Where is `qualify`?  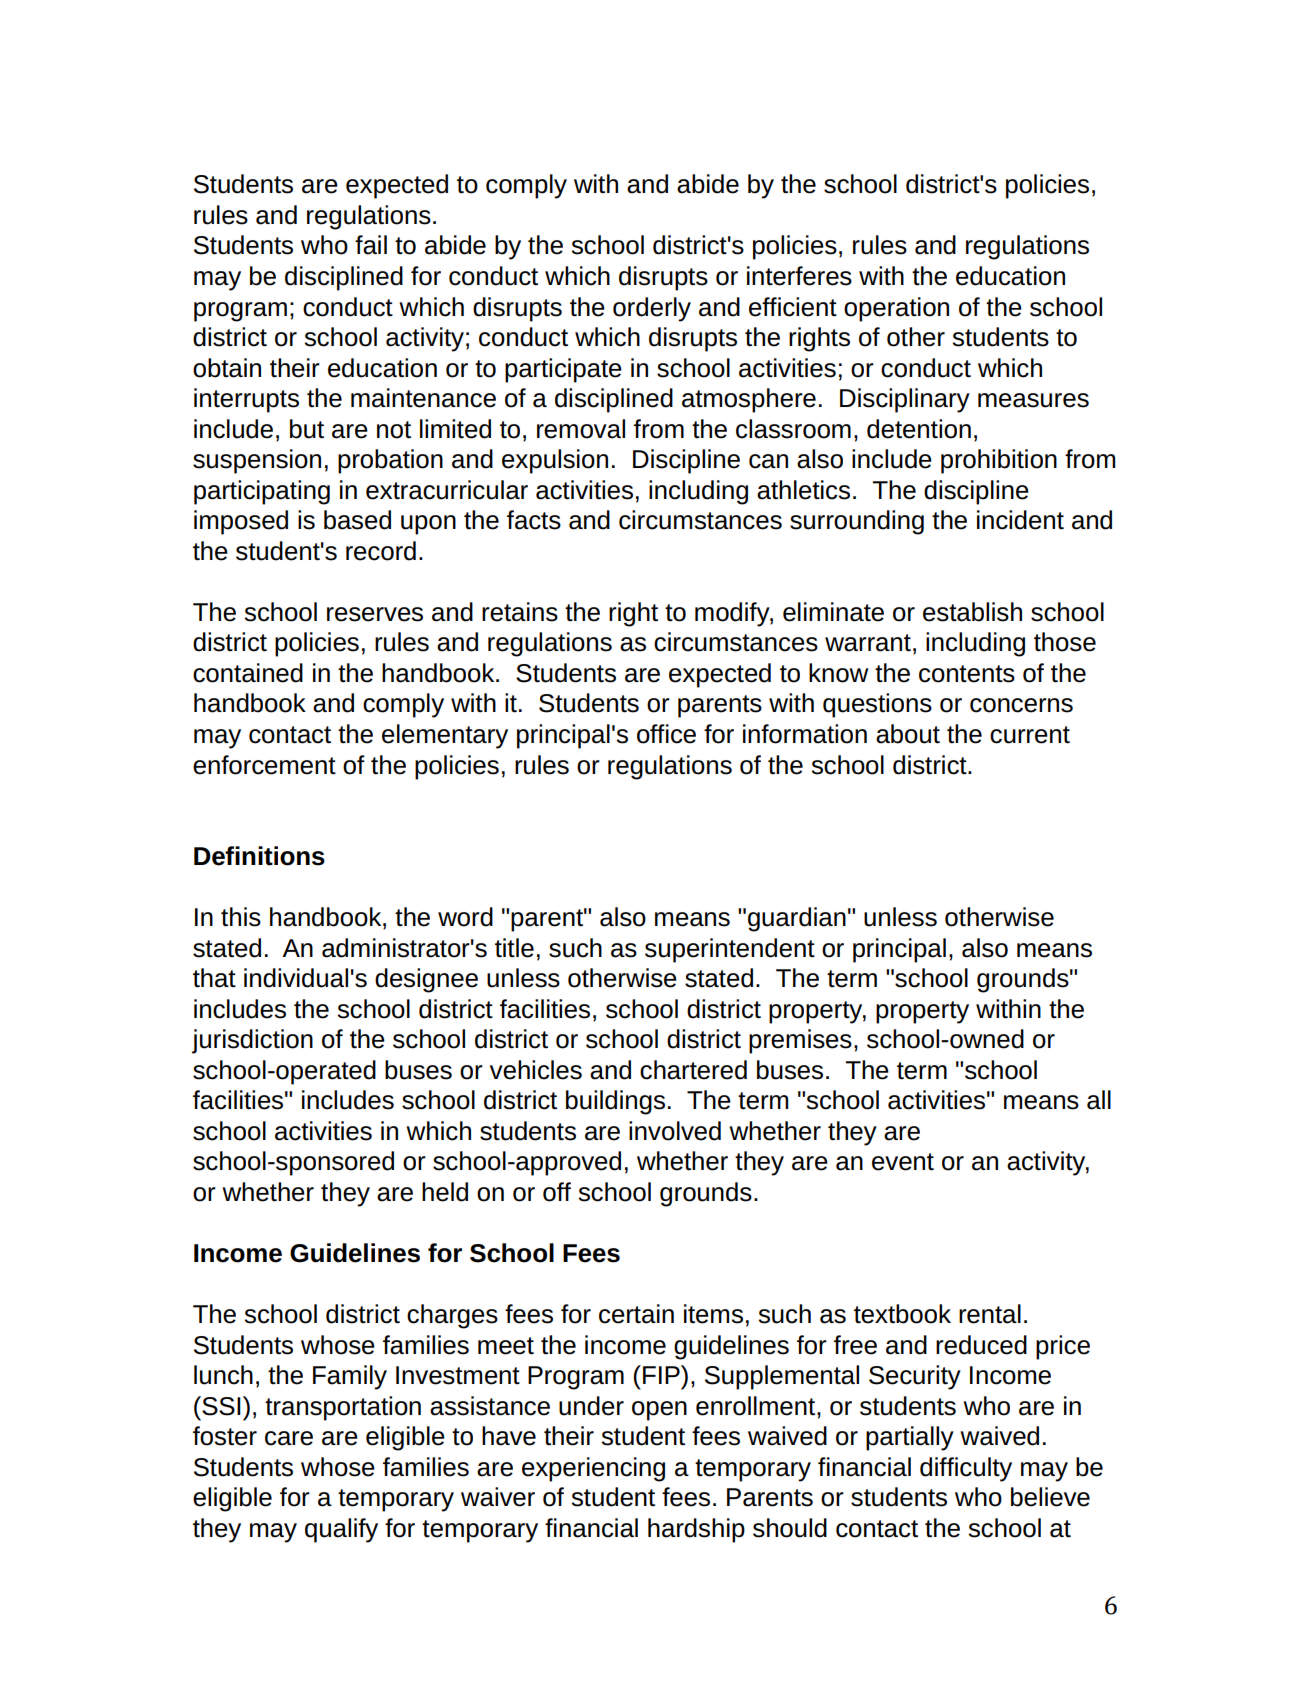 qualify is located at coordinates (341, 1530).
